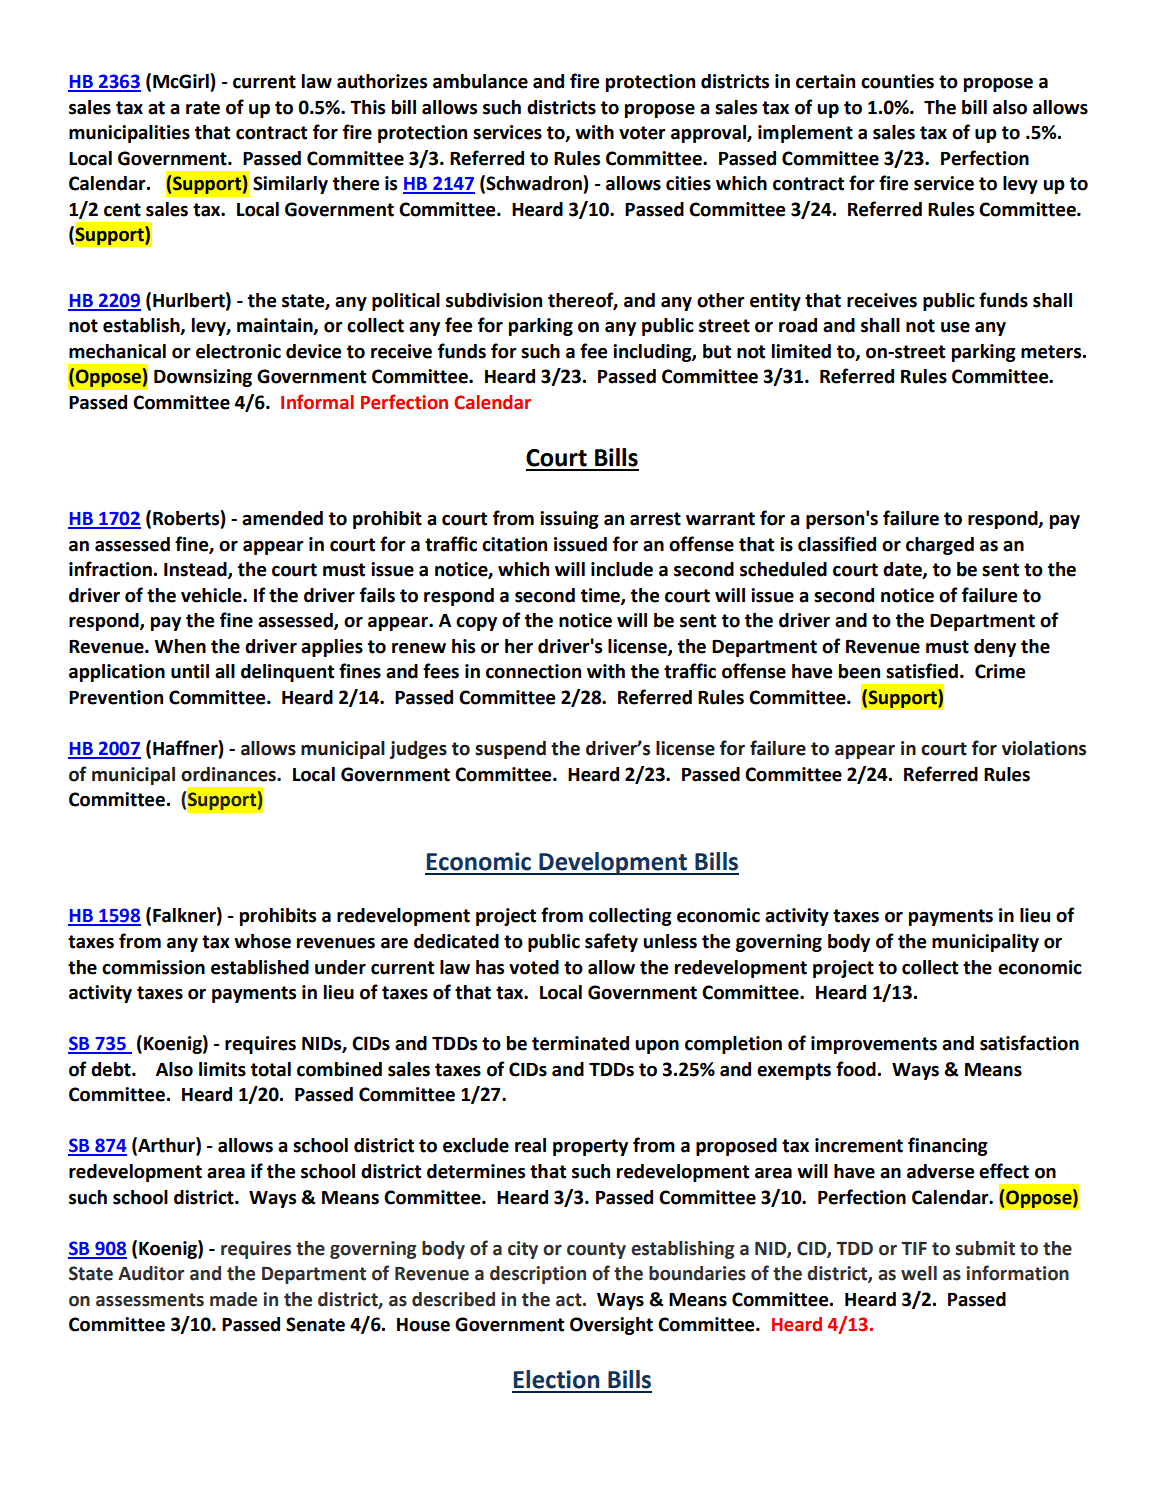 This screenshot has width=1164, height=1507. Describe the element at coordinates (919, 1273) in the screenshot. I see `well` at that location.
